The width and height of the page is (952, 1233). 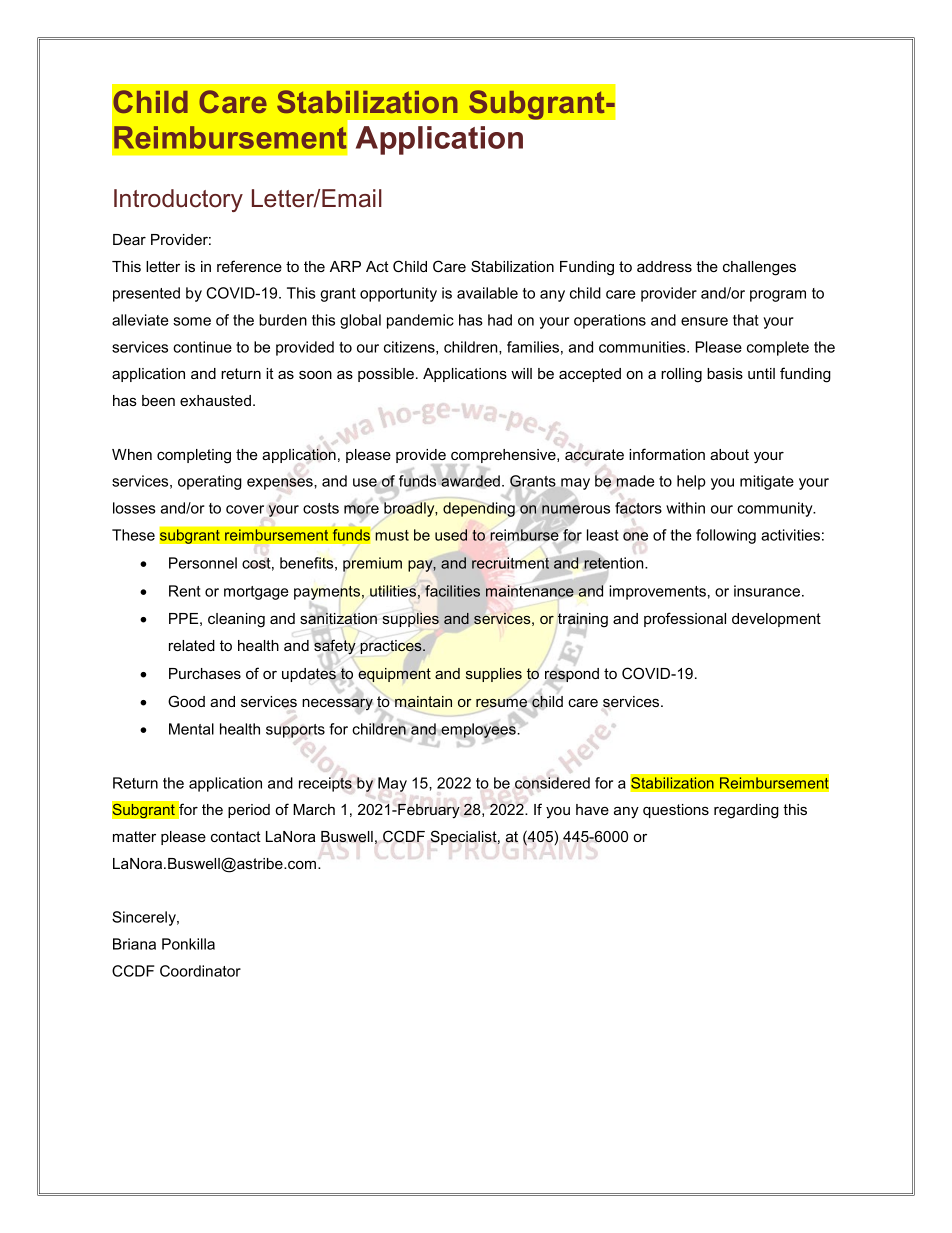 I want to click on Mental, so click(x=191, y=729).
